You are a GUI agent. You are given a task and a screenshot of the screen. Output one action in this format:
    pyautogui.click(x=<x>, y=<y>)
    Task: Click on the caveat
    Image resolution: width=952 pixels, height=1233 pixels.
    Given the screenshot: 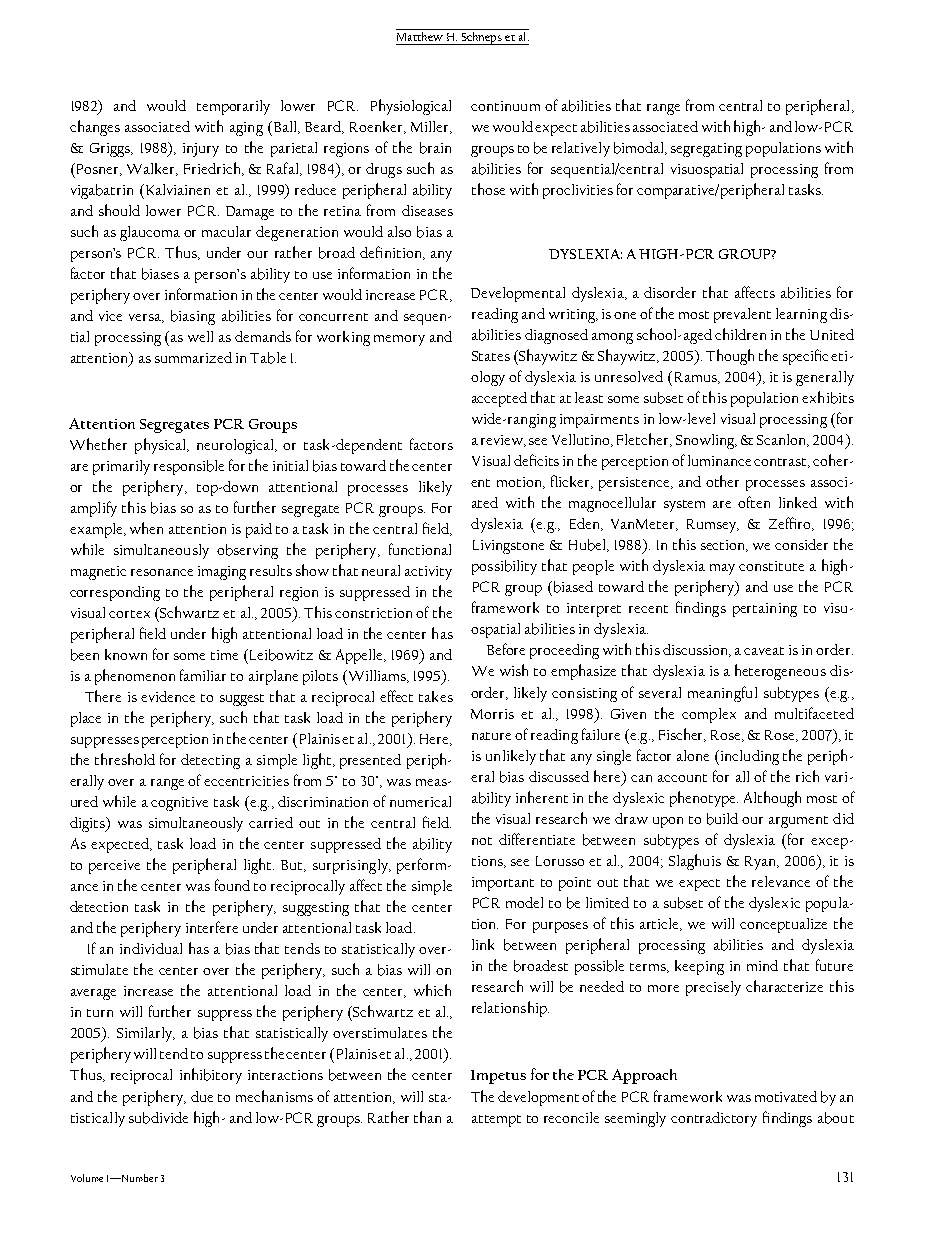 What is the action you would take?
    pyautogui.click(x=764, y=651)
